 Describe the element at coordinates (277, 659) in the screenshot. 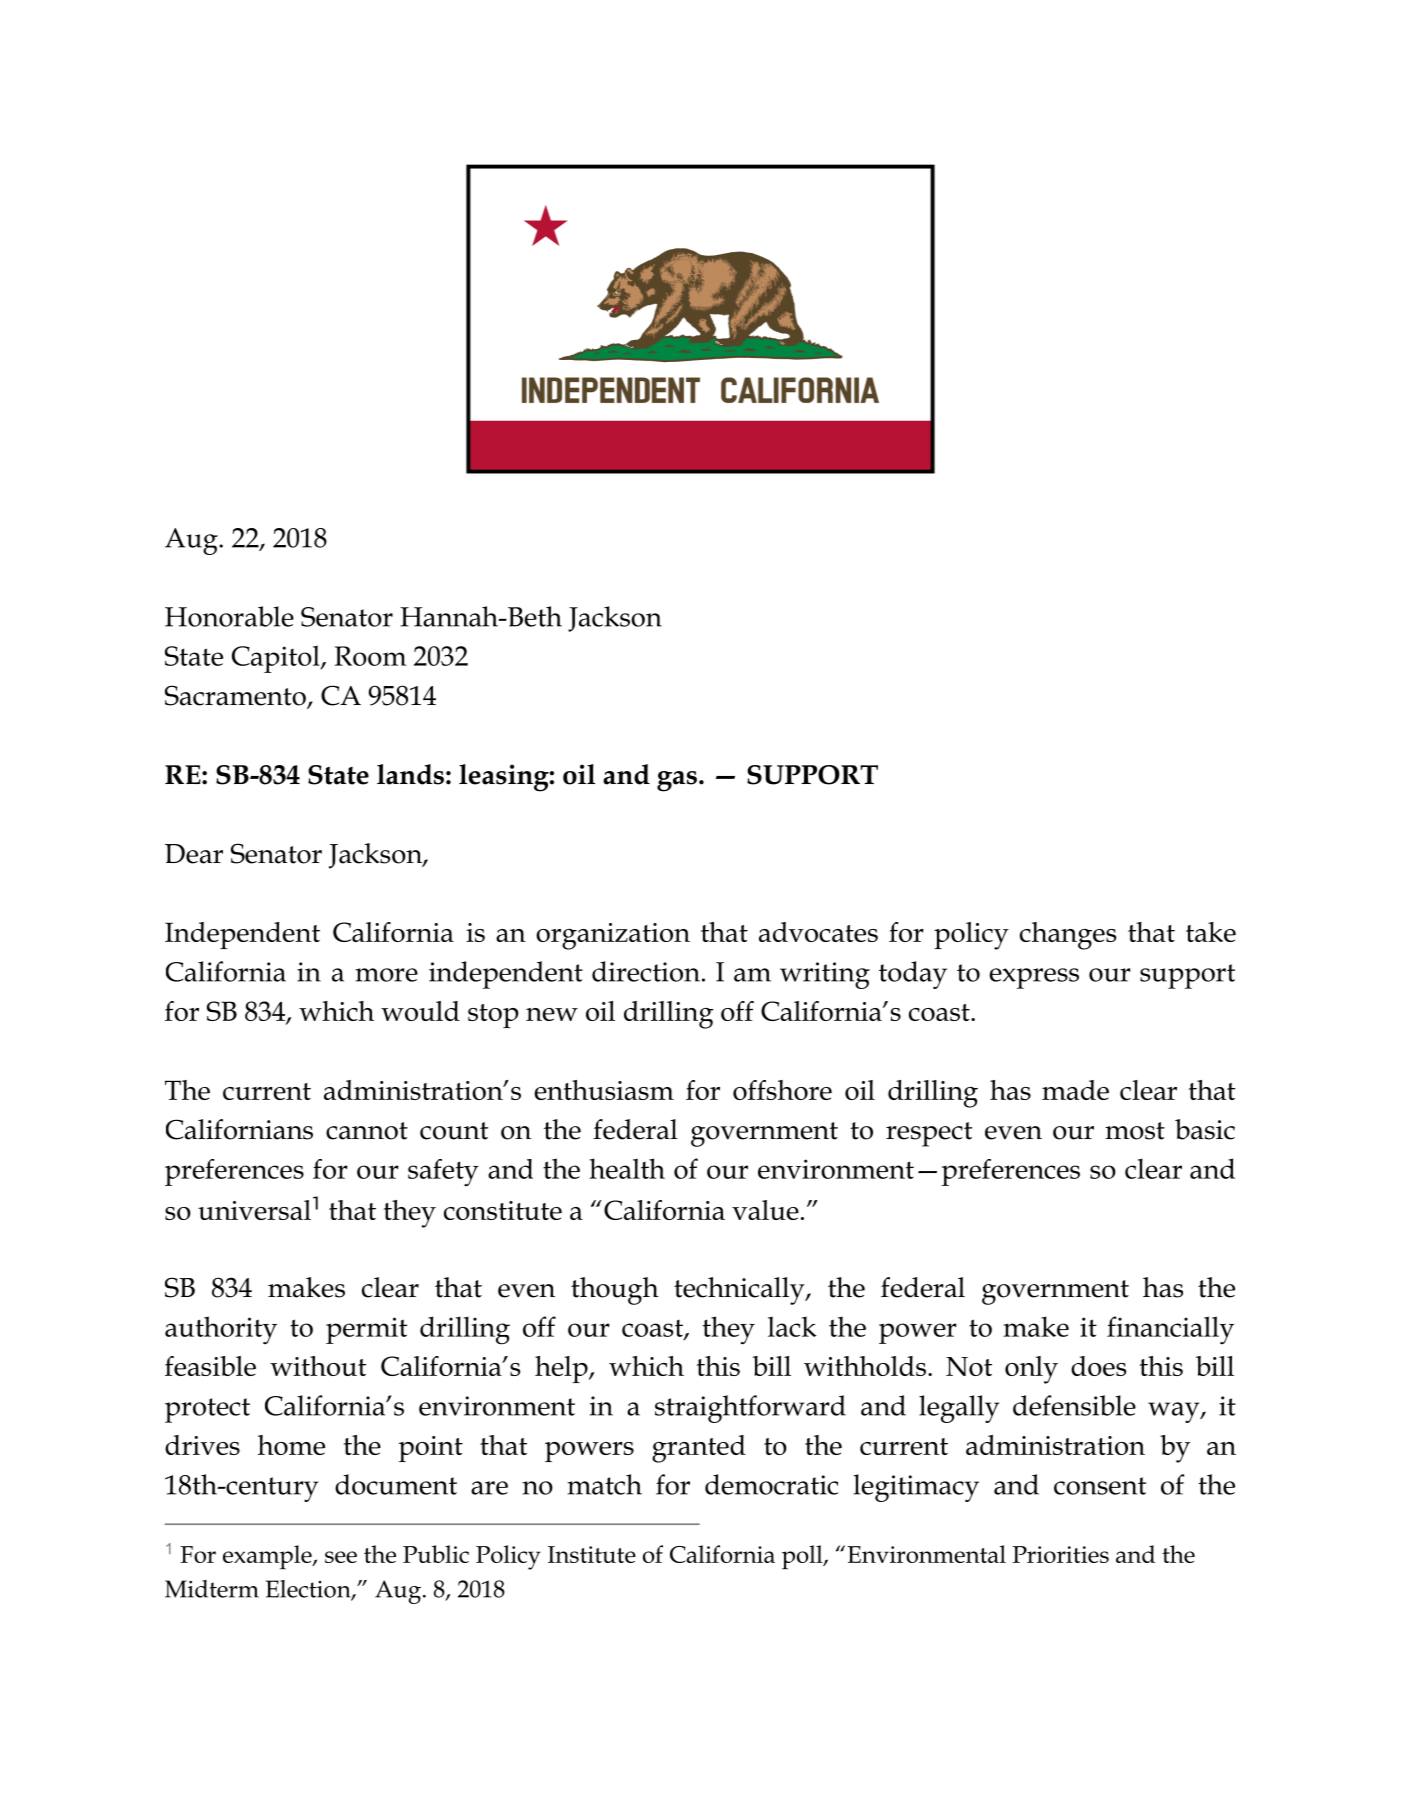

I see `Capitol` at that location.
